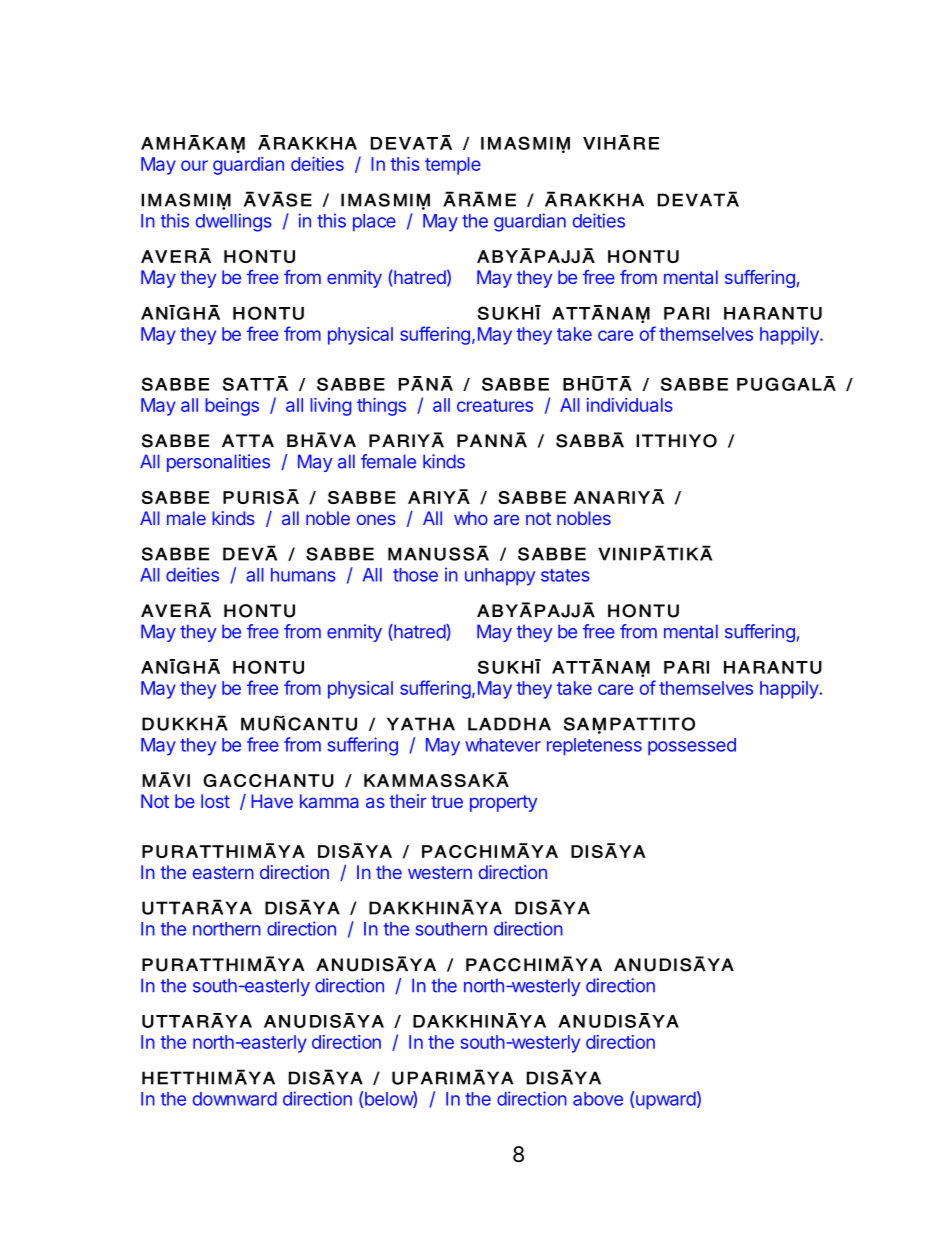 The image size is (952, 1233). What do you see at coordinates (272, 801) in the screenshot?
I see `Have` at bounding box center [272, 801].
